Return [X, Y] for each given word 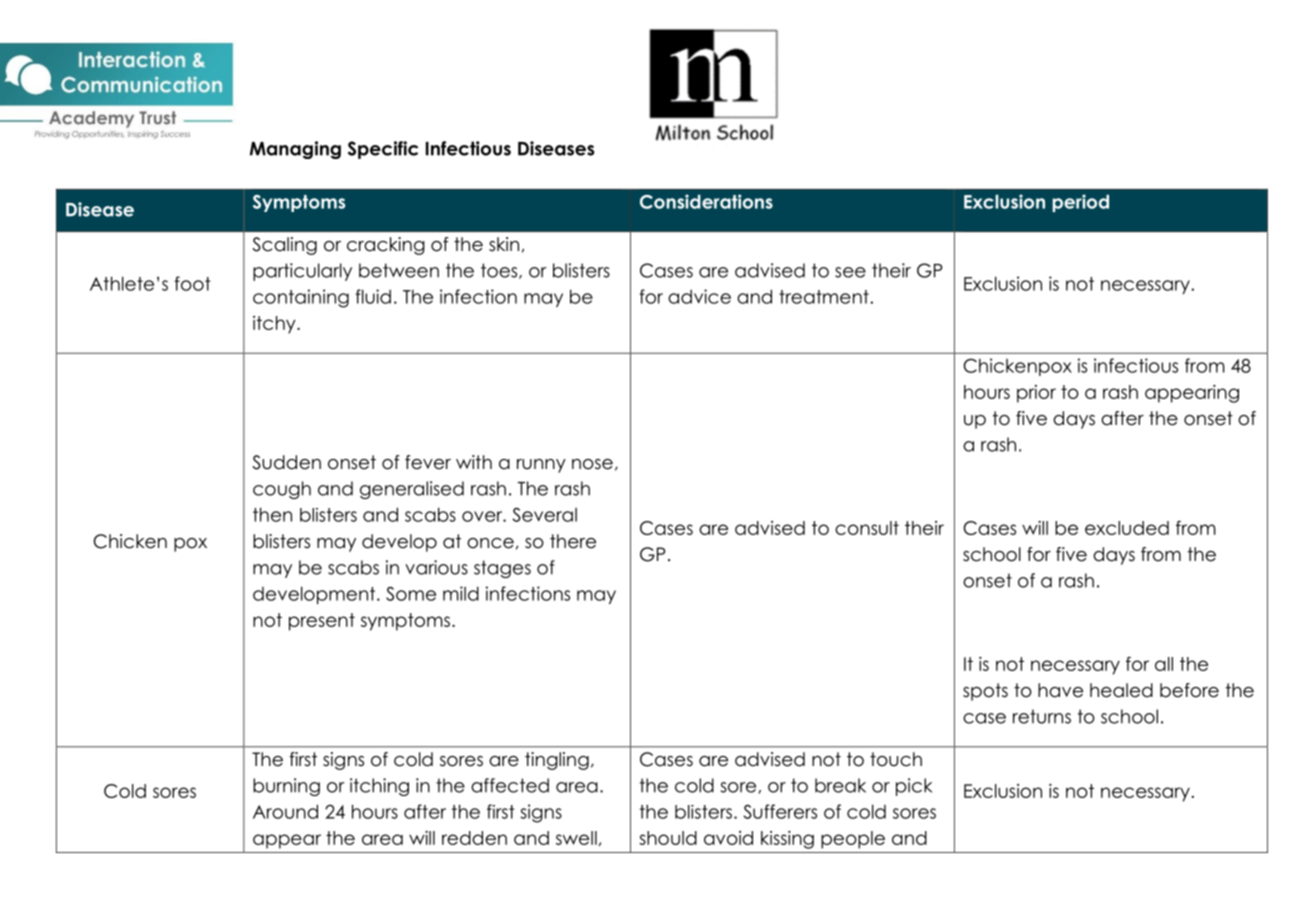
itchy [275, 325]
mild [461, 593]
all [1164, 664]
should [668, 838]
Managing [295, 150]
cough [282, 490]
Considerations [706, 201]
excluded [1127, 528]
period [1080, 203]
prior [1036, 394]
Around [285, 811]
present [322, 622]
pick [914, 787]
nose [592, 464]
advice [699, 296]
